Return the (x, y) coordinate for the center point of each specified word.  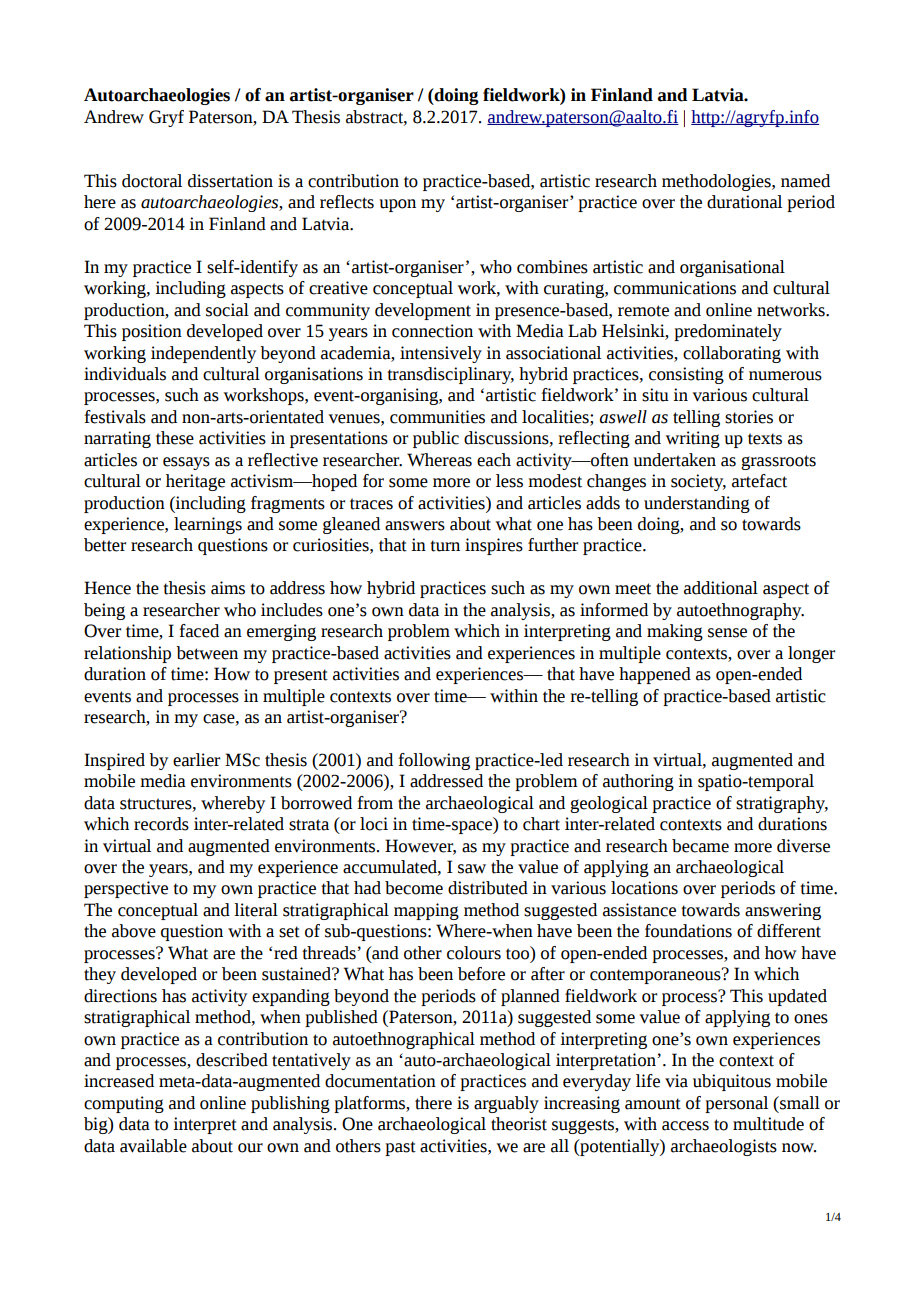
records (161, 824)
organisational (732, 268)
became (700, 846)
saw (472, 869)
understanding (697, 504)
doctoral (152, 181)
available (153, 1146)
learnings (208, 525)
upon (397, 205)
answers (415, 526)
